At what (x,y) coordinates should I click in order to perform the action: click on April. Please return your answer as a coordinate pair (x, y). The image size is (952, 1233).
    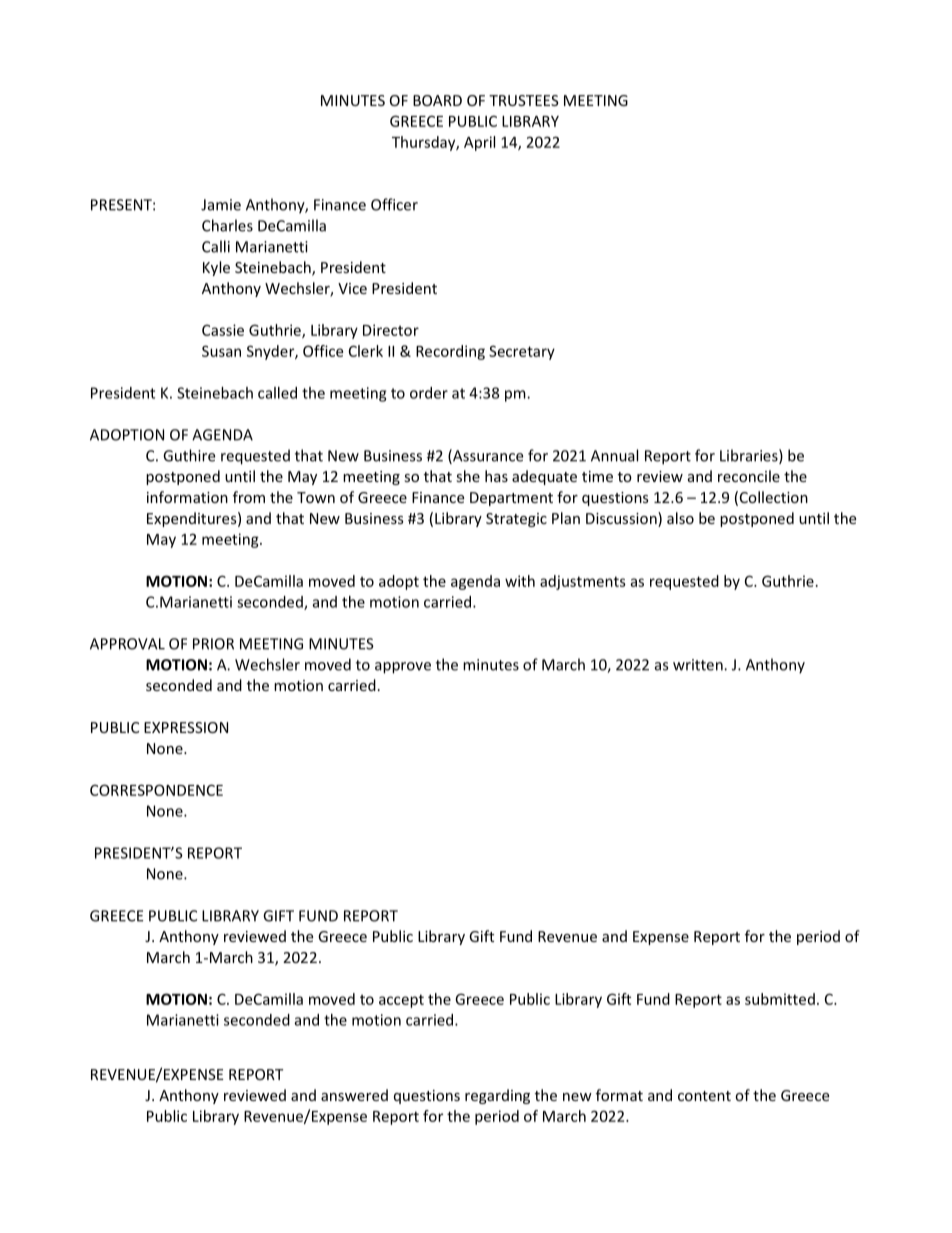
    Looking at the image, I should click on (479, 143).
